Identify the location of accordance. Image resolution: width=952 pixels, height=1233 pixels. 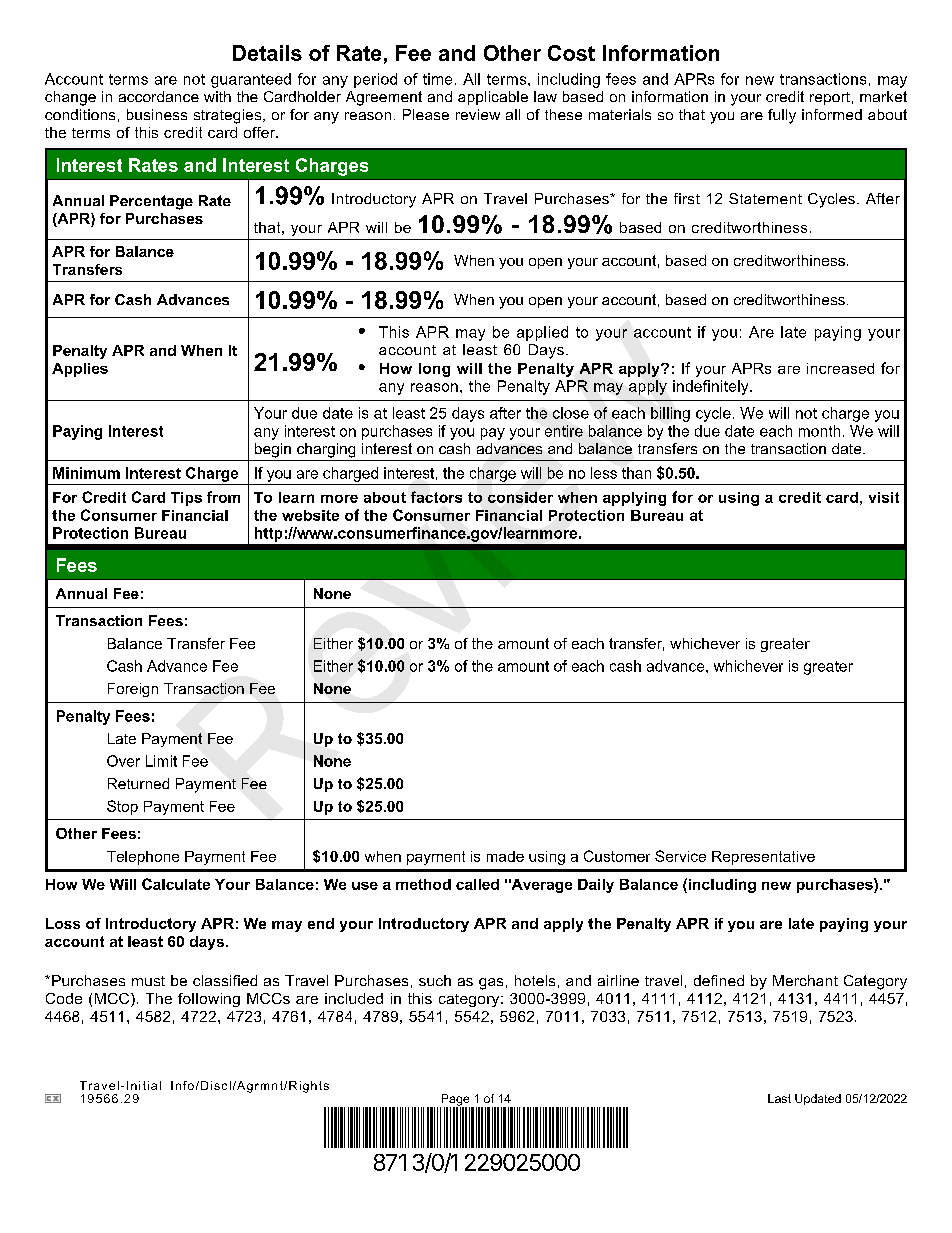
(159, 96).
